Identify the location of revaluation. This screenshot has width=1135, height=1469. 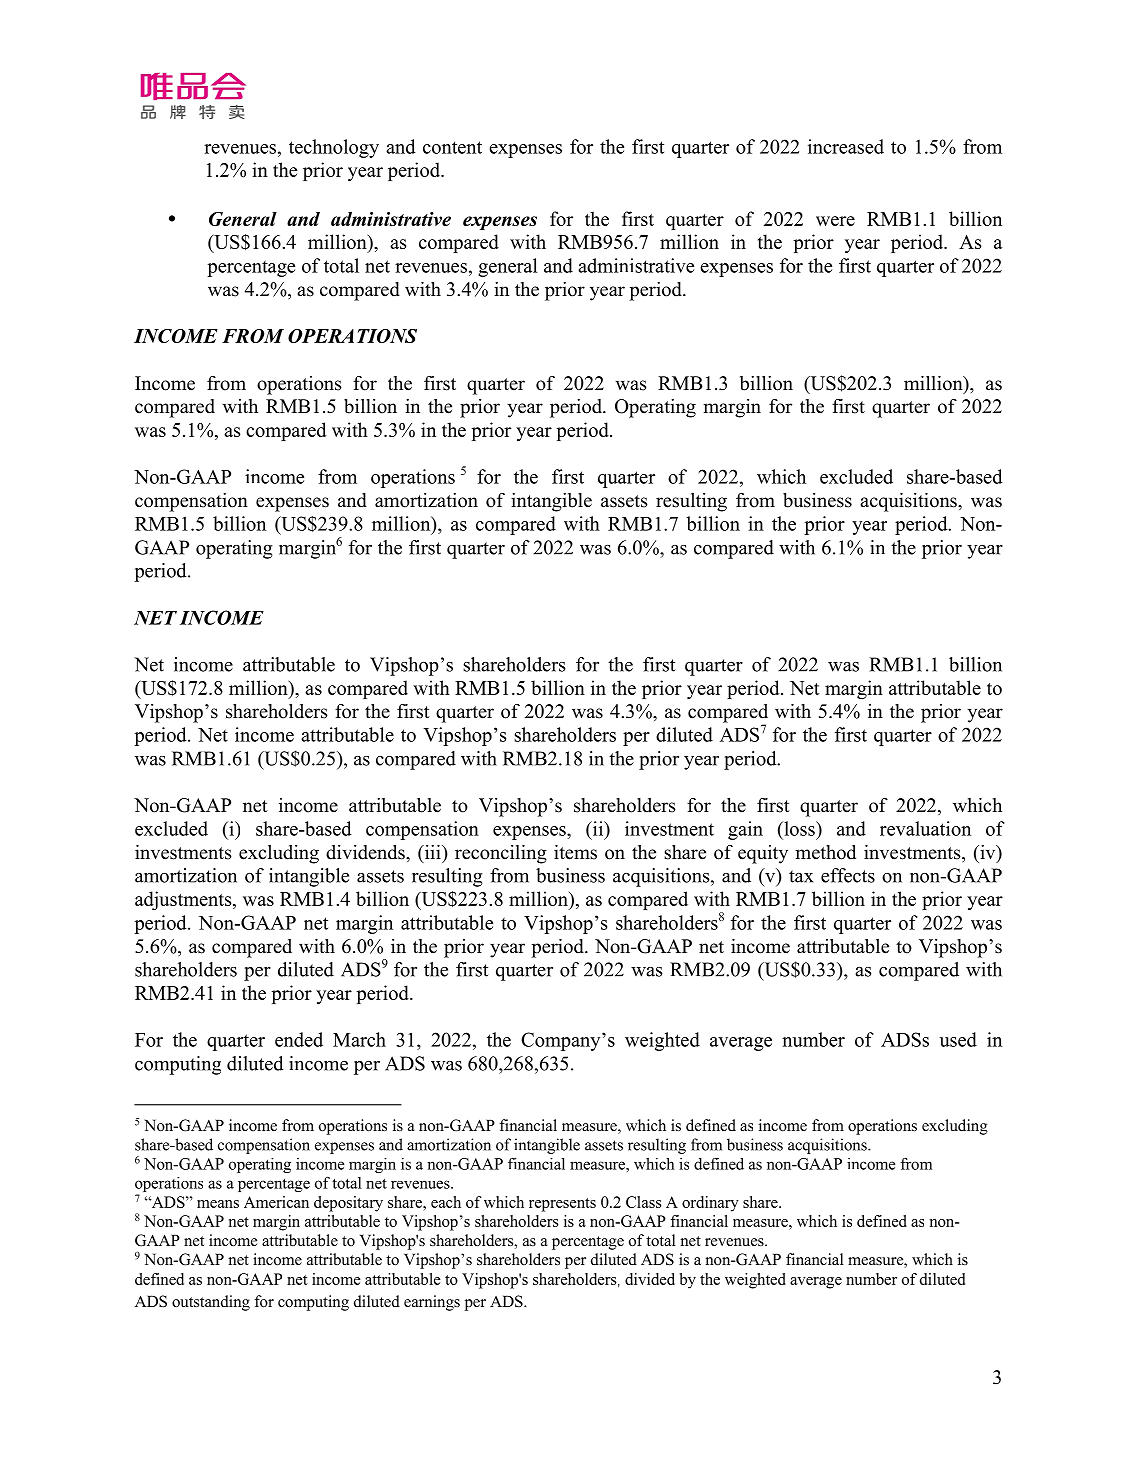
(925, 828).
